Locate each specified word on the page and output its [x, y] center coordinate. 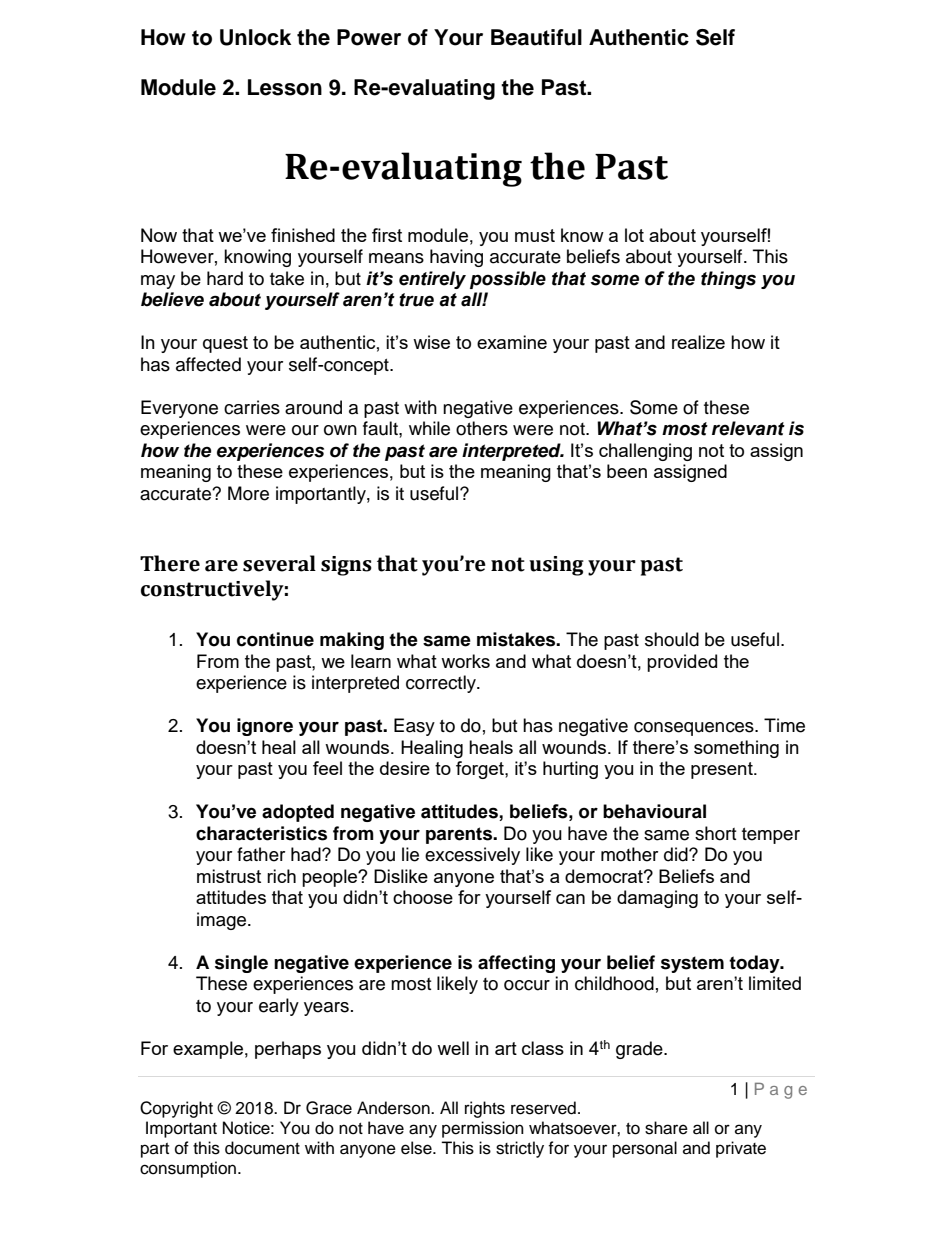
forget [481, 770]
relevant [748, 428]
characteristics [261, 833]
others [482, 428]
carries [252, 407]
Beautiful [536, 37]
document [262, 1148]
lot [634, 235]
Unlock [255, 37]
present [723, 770]
